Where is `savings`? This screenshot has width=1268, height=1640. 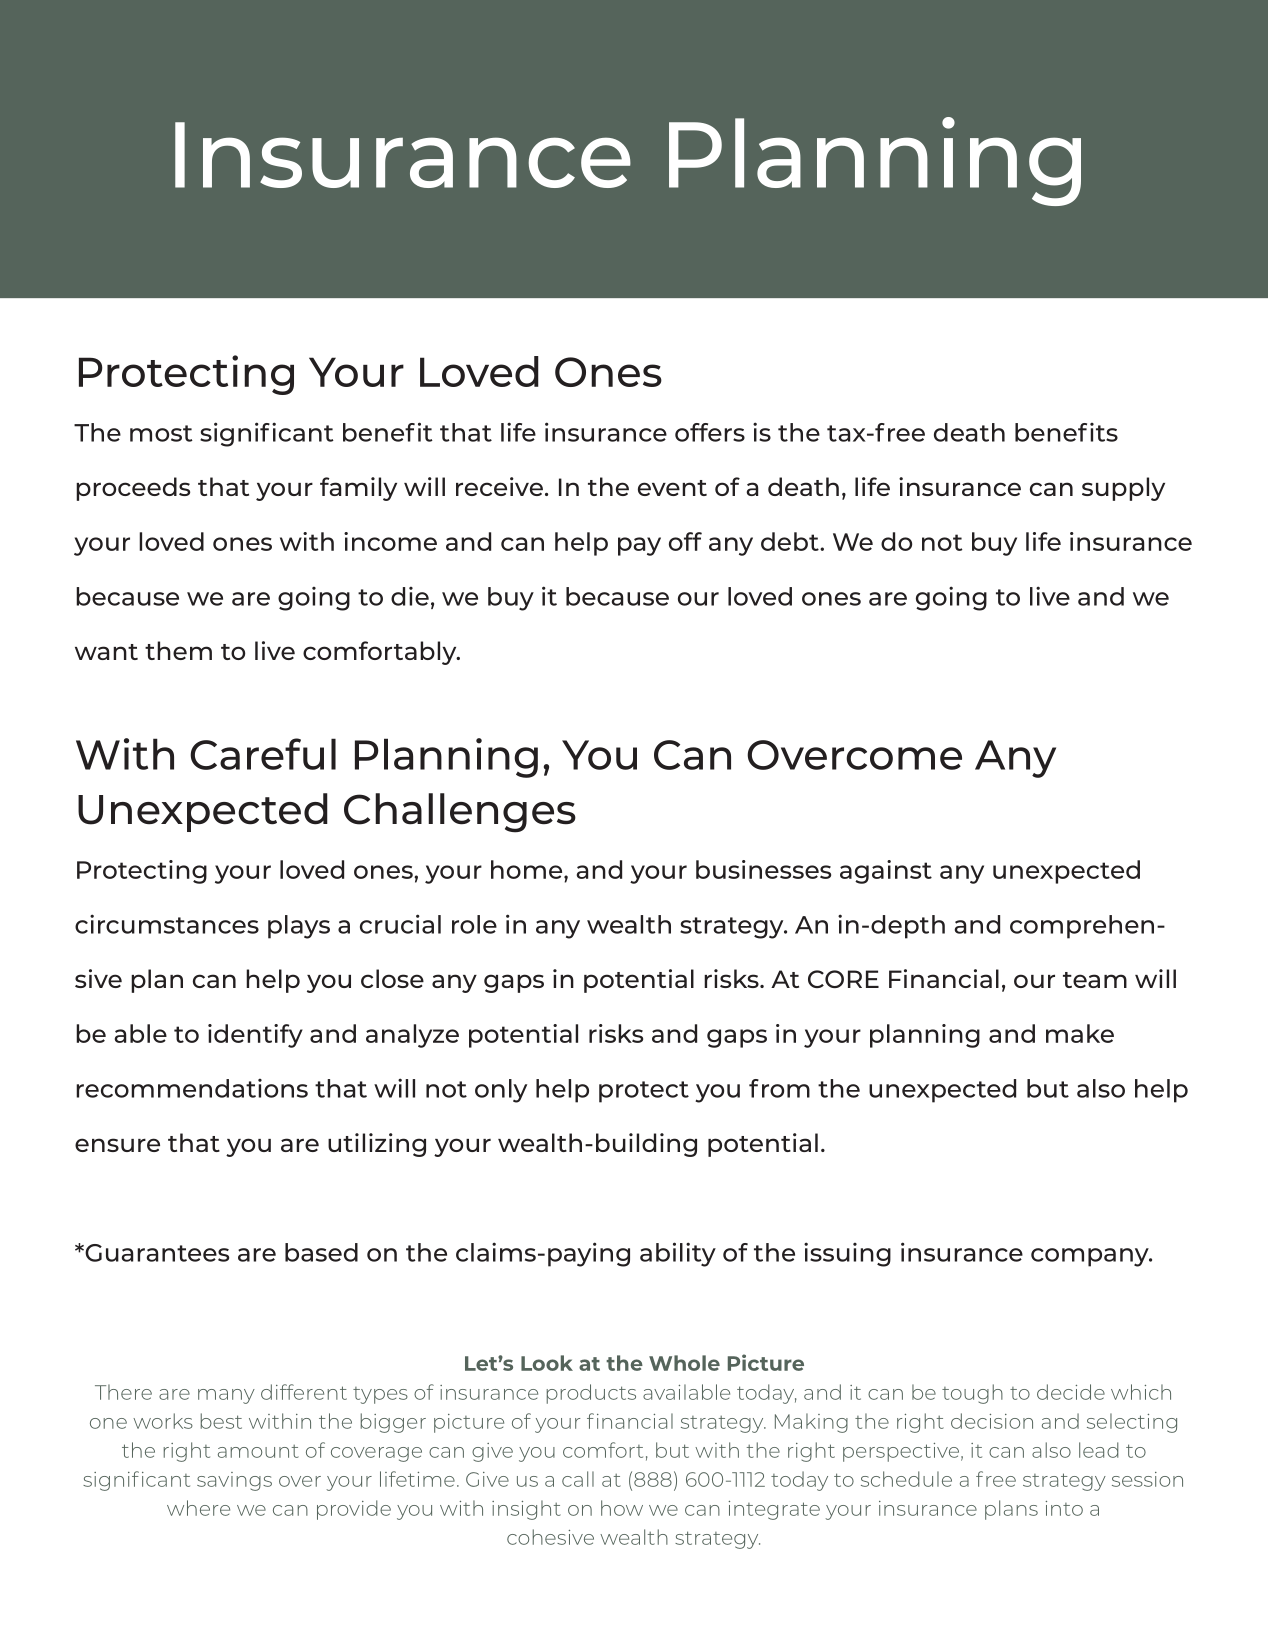
savings is located at coordinates (234, 1481).
